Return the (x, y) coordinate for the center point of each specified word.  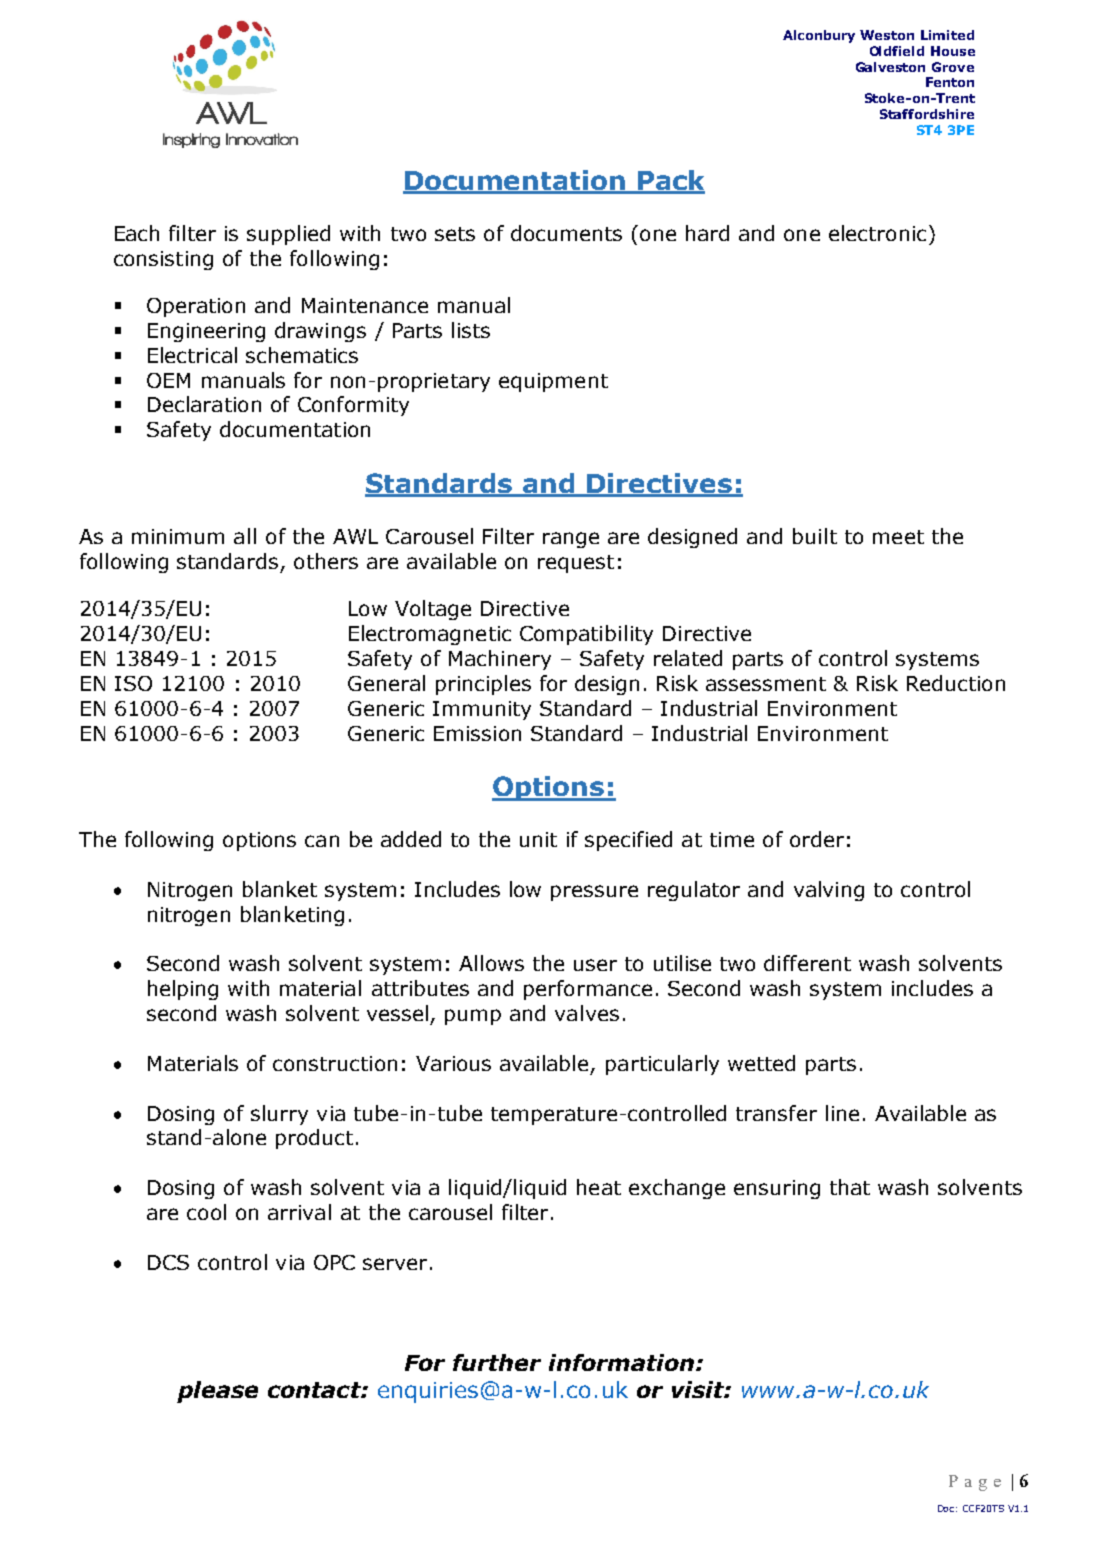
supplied (288, 235)
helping (183, 990)
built (815, 536)
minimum (178, 536)
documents (566, 233)
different (807, 963)
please (217, 1392)
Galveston (890, 67)
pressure (594, 893)
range (571, 540)
